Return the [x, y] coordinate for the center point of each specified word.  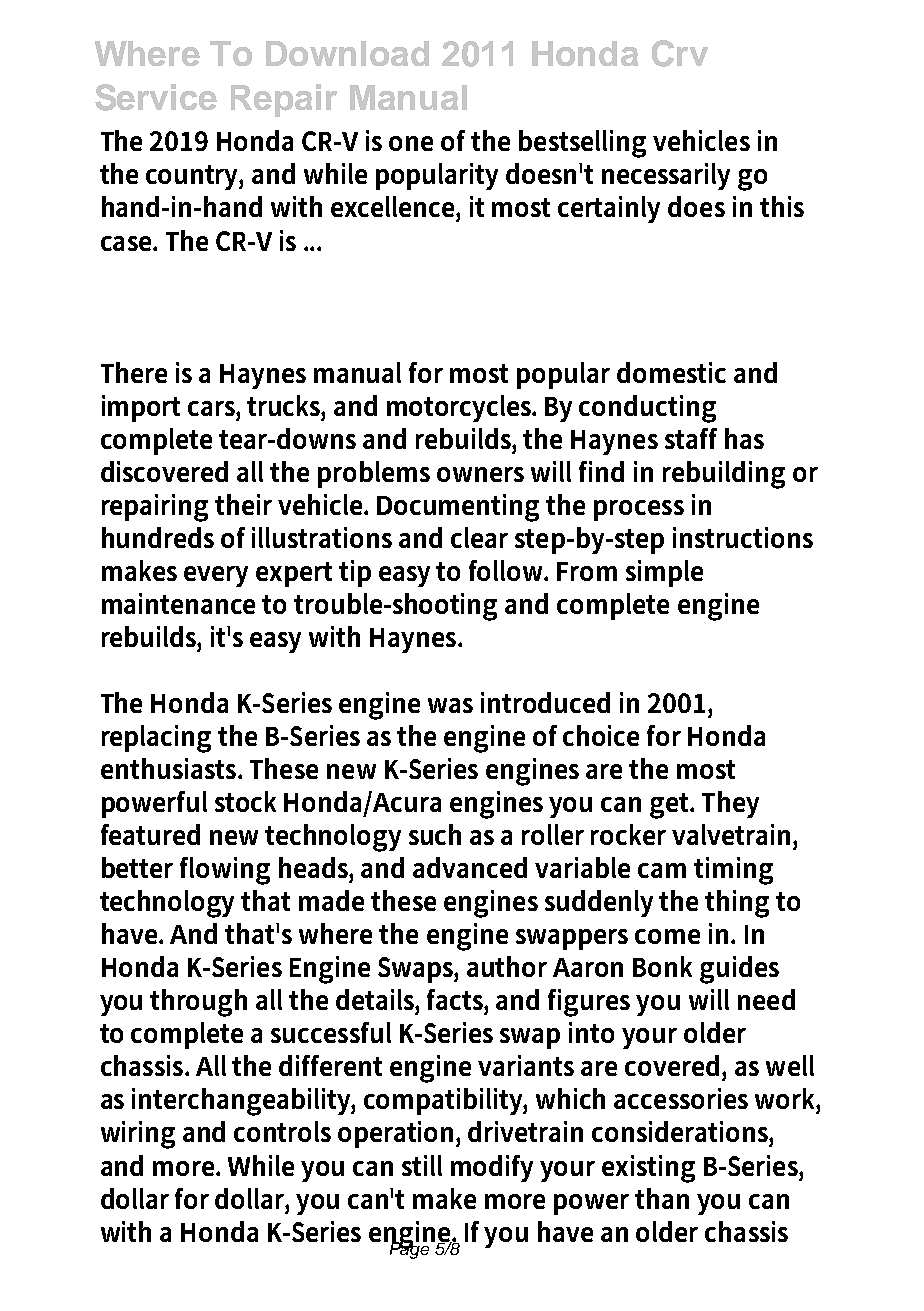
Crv [680, 53]
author [507, 966]
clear [479, 537]
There [134, 372]
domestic [671, 372]
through [198, 1003]
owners [480, 474]
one [411, 143]
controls [282, 1131]
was [450, 705]
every [216, 576]
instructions [743, 537]
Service [156, 97]
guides [739, 970]
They [730, 804]
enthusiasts [170, 768]
